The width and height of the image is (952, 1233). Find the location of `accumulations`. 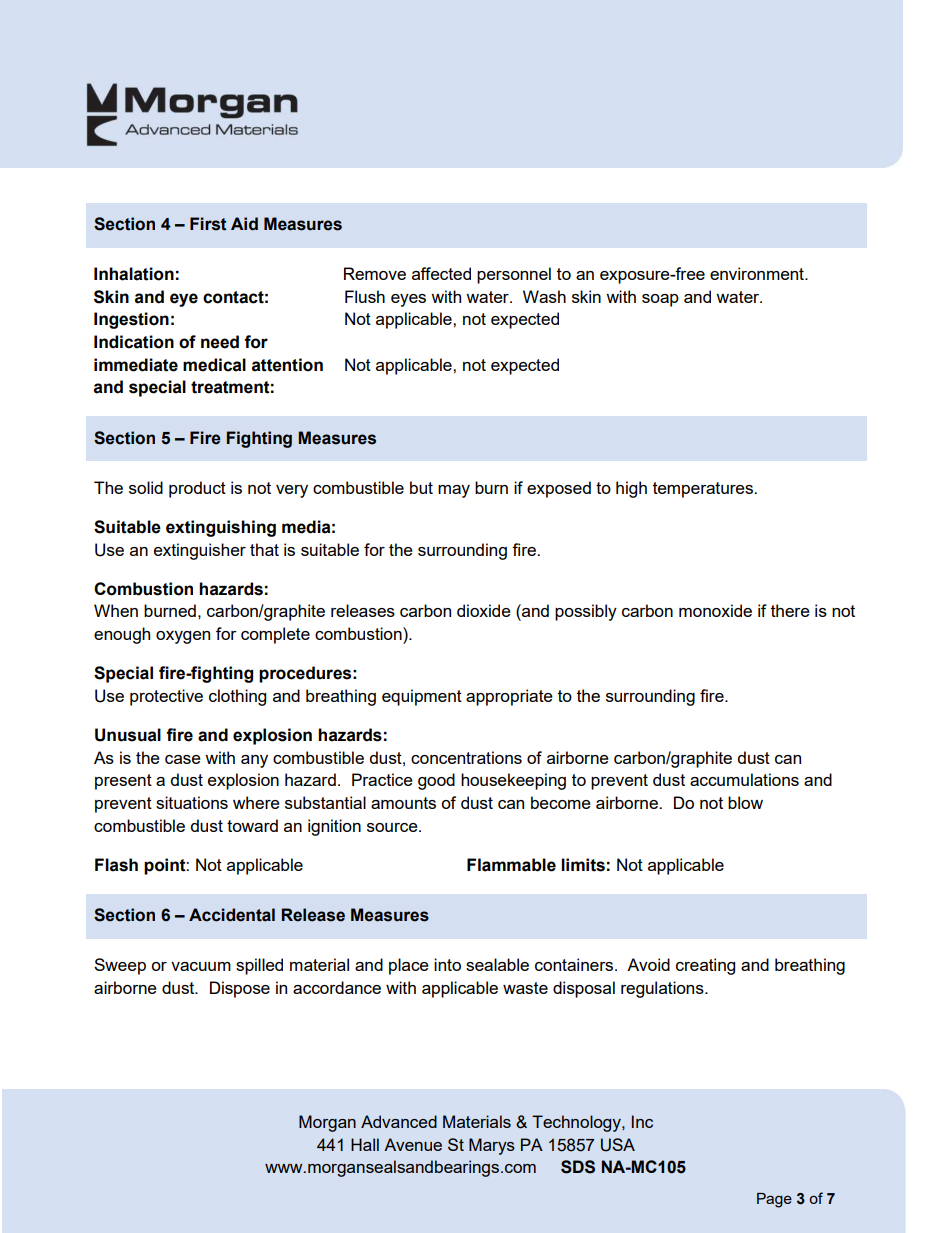

accumulations is located at coordinates (744, 779).
